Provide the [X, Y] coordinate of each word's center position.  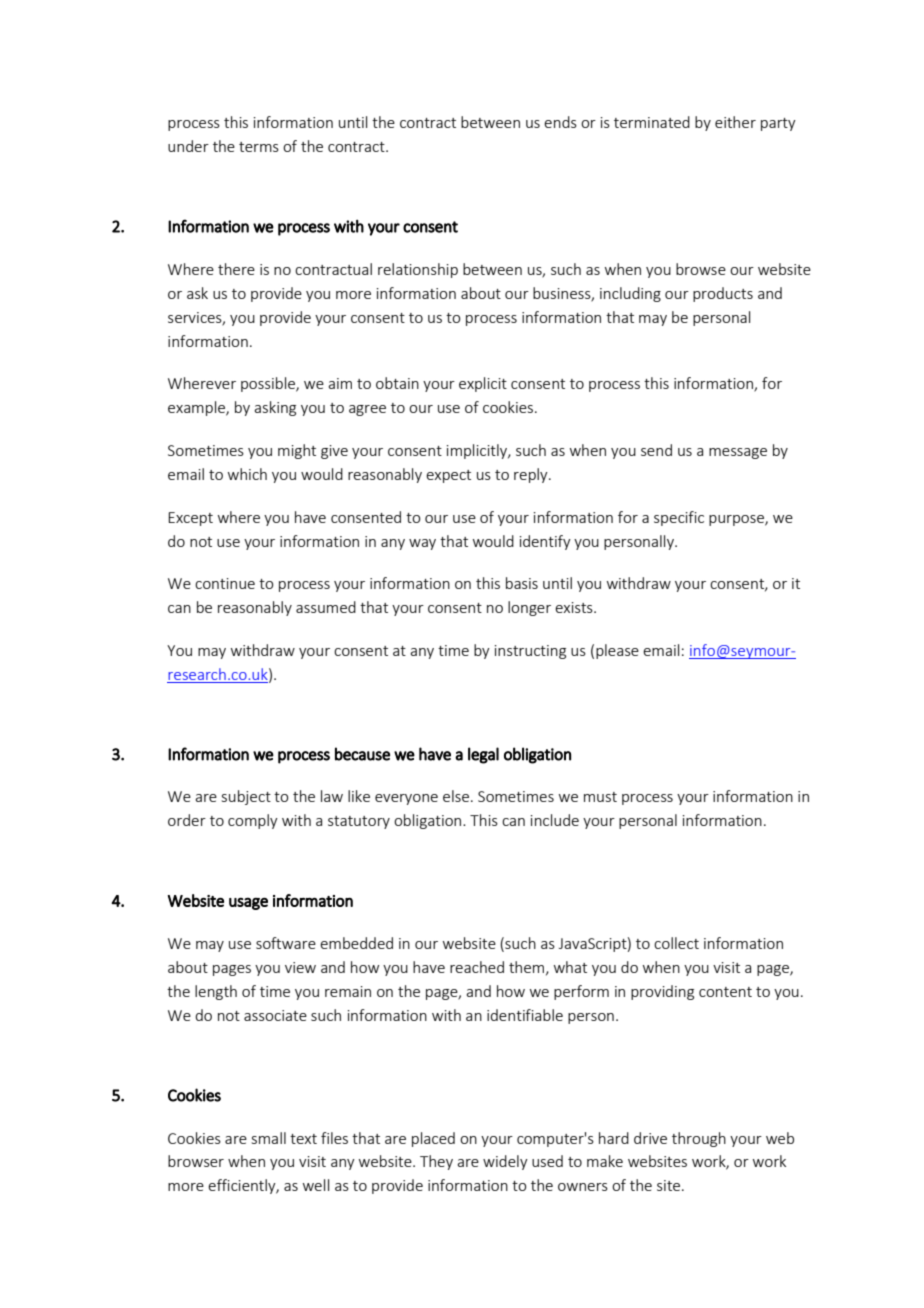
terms [259, 147]
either [735, 122]
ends [560, 122]
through [699, 1139]
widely [505, 1162]
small [269, 1138]
